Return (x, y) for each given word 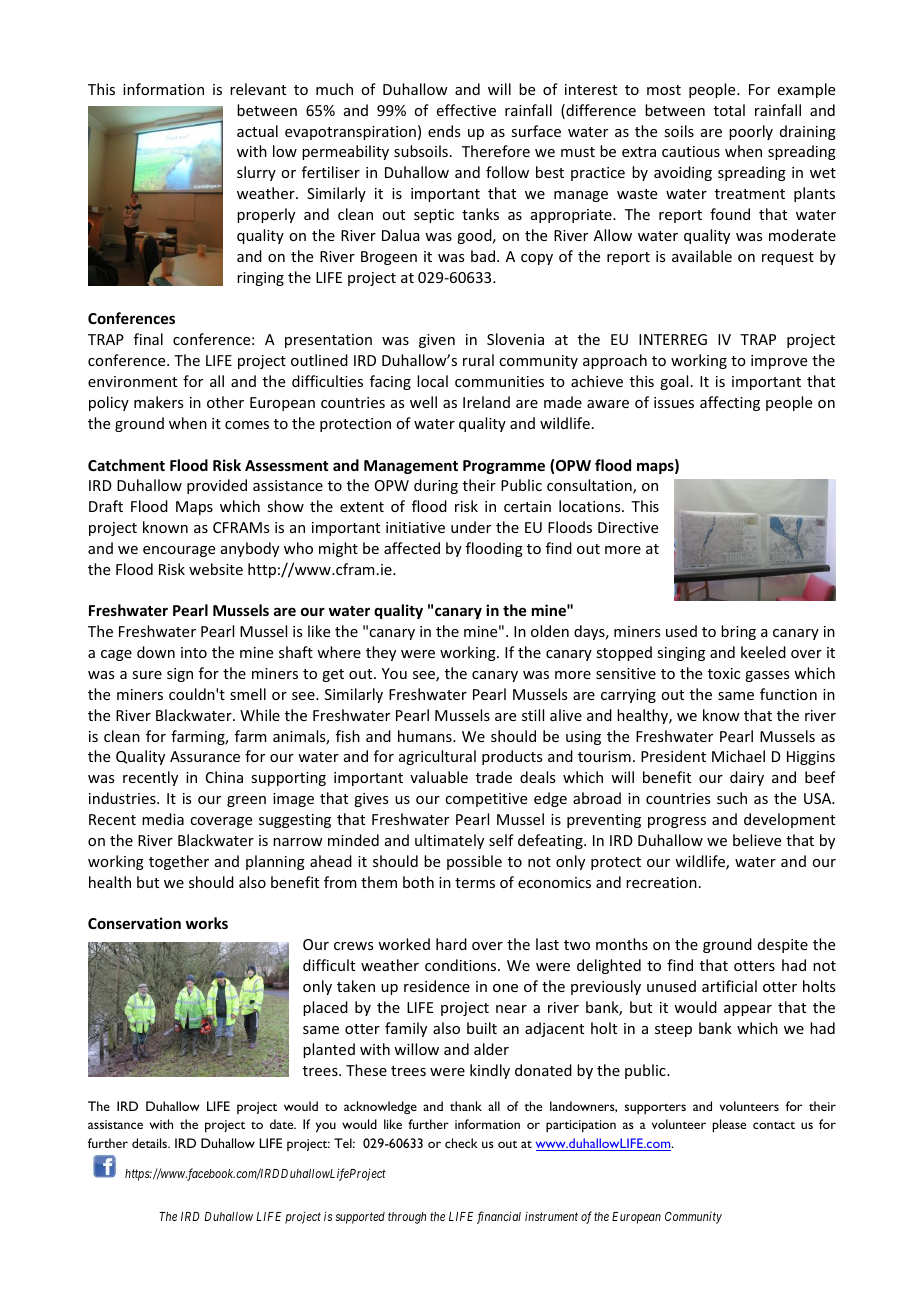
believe (757, 840)
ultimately (449, 841)
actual (257, 131)
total (729, 110)
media (163, 819)
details (150, 1143)
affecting (730, 403)
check (461, 1143)
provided (217, 486)
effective (466, 110)
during (436, 486)
